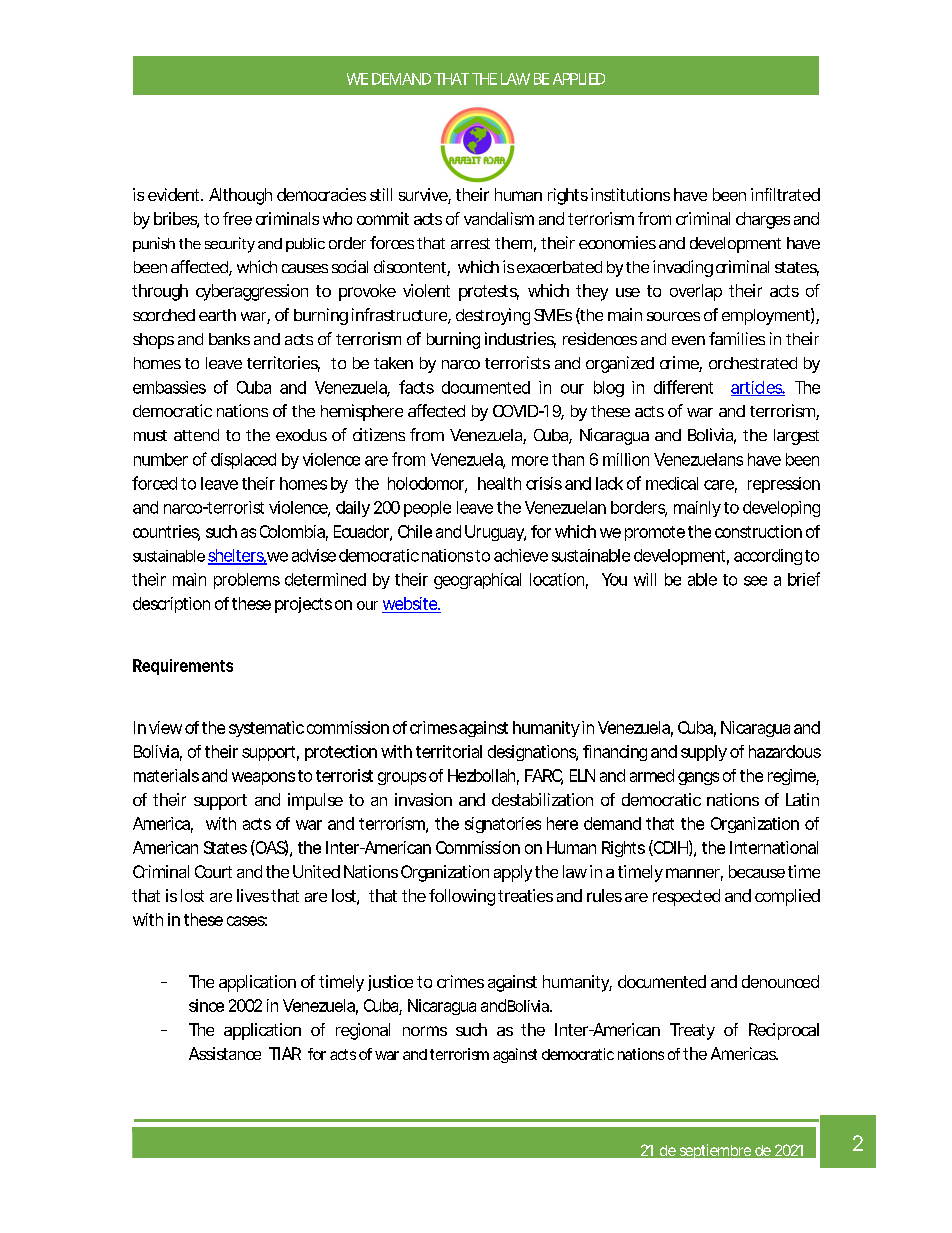 The image size is (952, 1233). What do you see at coordinates (785, 194) in the screenshot?
I see `infiltrated` at bounding box center [785, 194].
